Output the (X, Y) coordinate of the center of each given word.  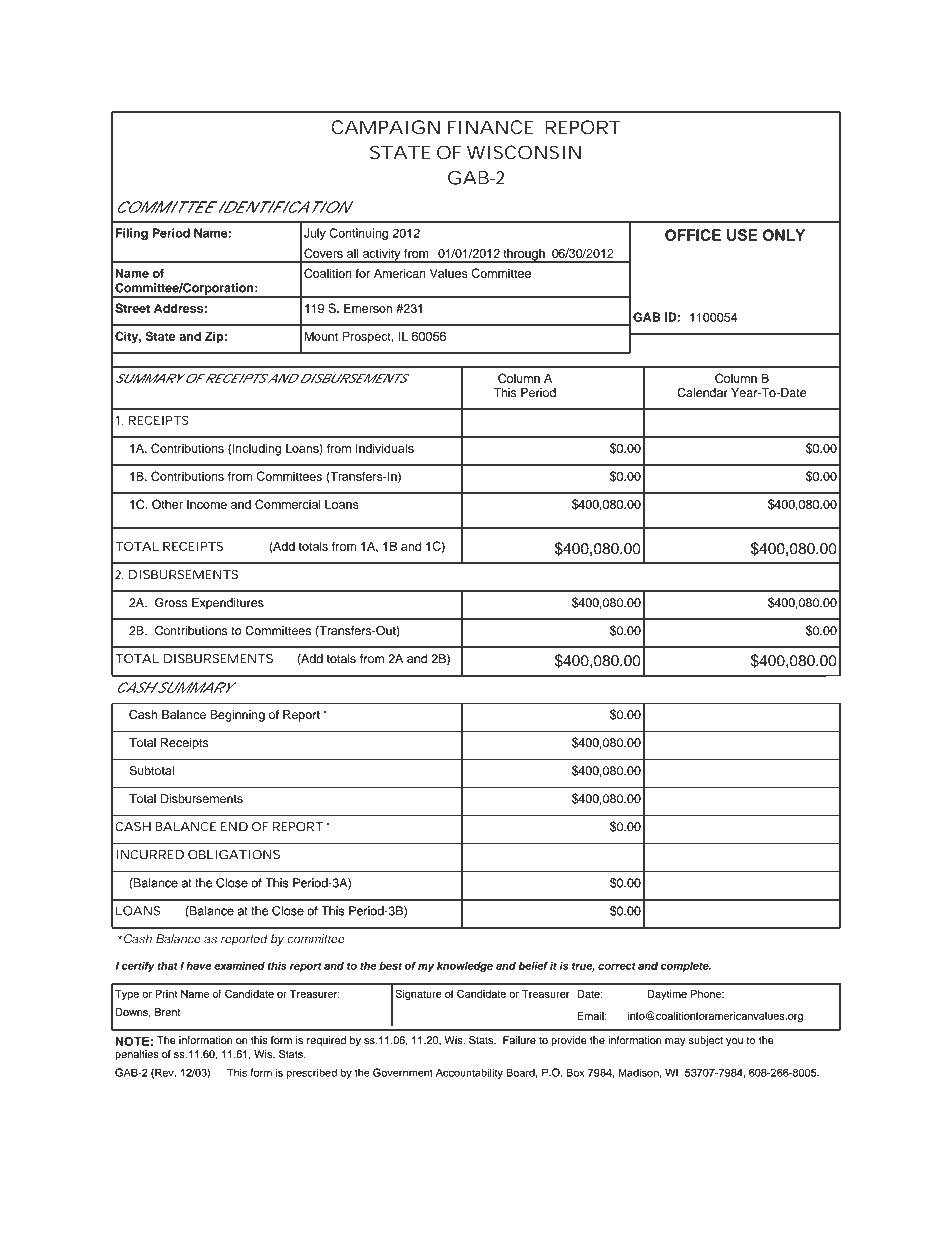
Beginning (237, 716)
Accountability (469, 1073)
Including (256, 449)
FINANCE (491, 127)
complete (686, 967)
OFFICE (693, 235)
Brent (167, 1012)
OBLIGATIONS (234, 855)
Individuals (385, 448)
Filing (132, 234)
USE (742, 235)
